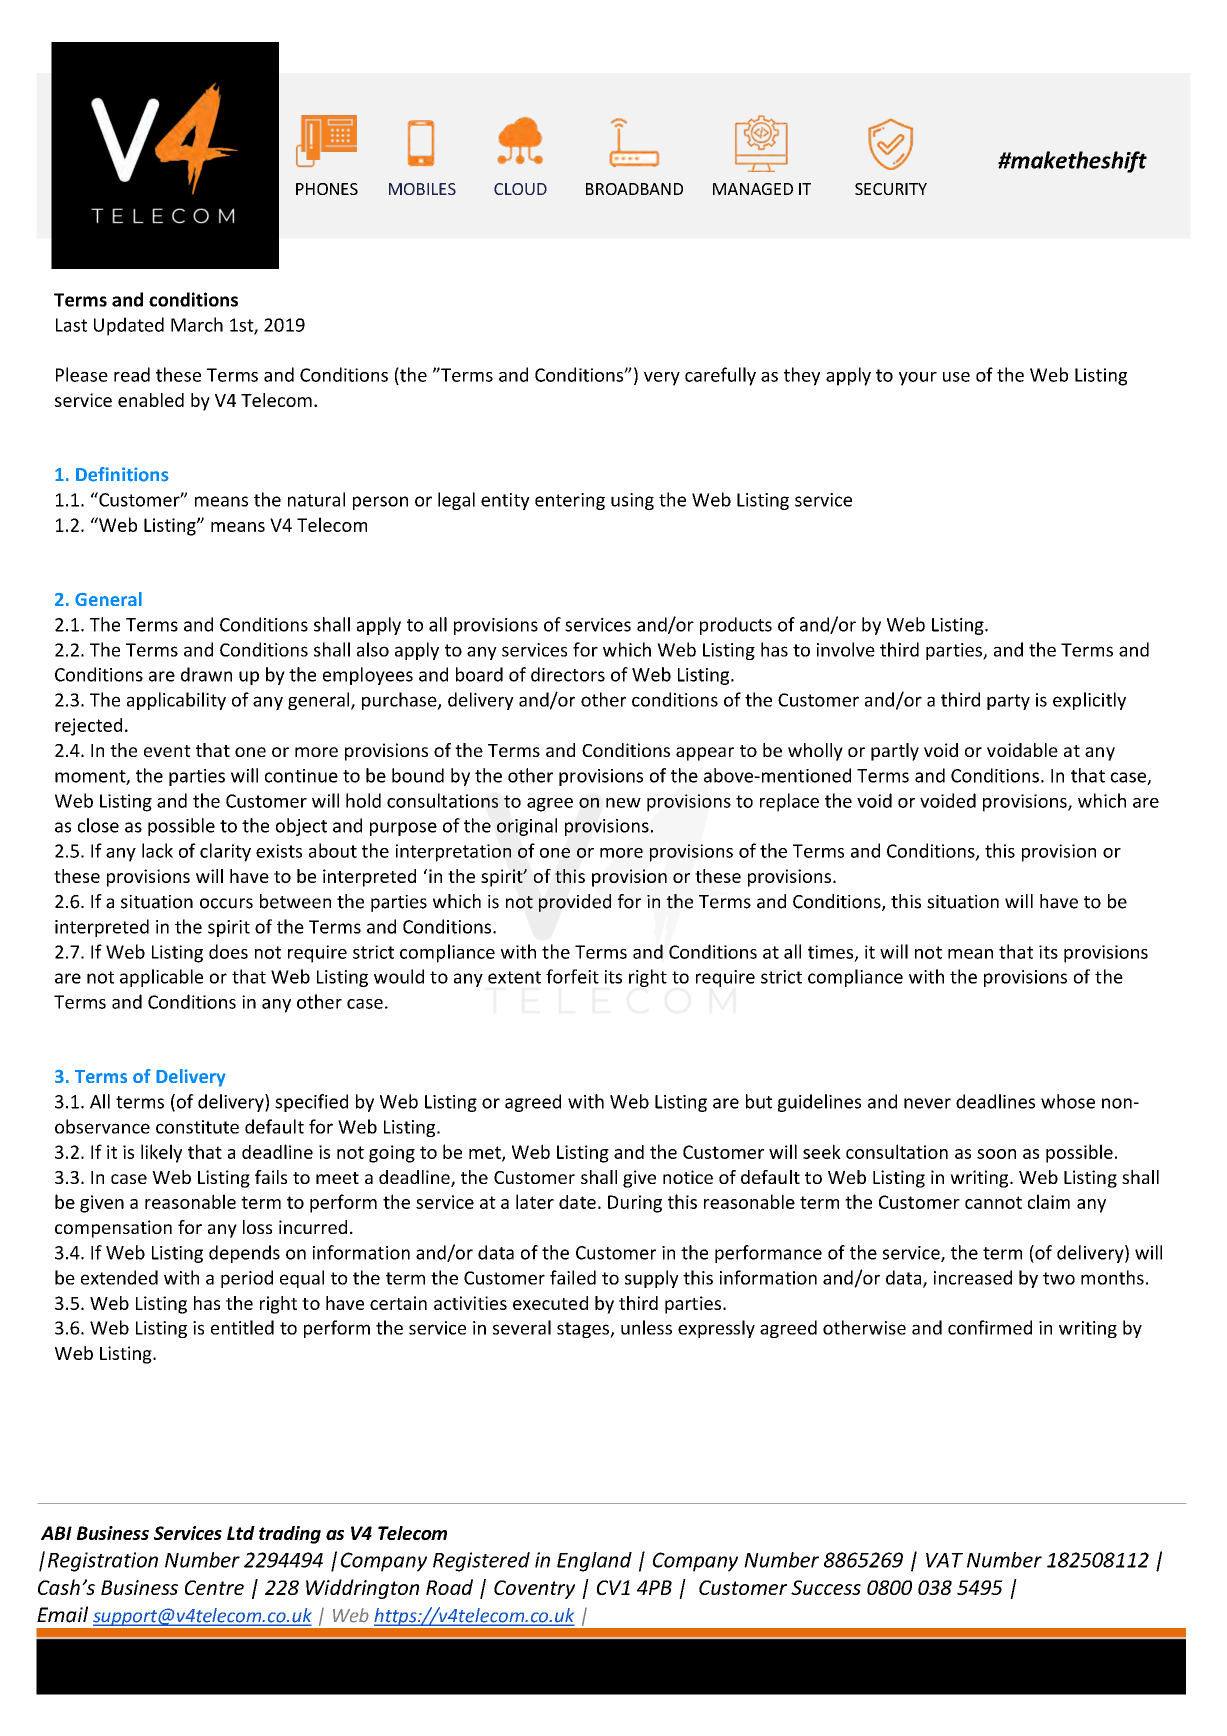 This page has width=1227, height=1736. What do you see at coordinates (520, 189) in the page?
I see `CLOUD` at bounding box center [520, 189].
